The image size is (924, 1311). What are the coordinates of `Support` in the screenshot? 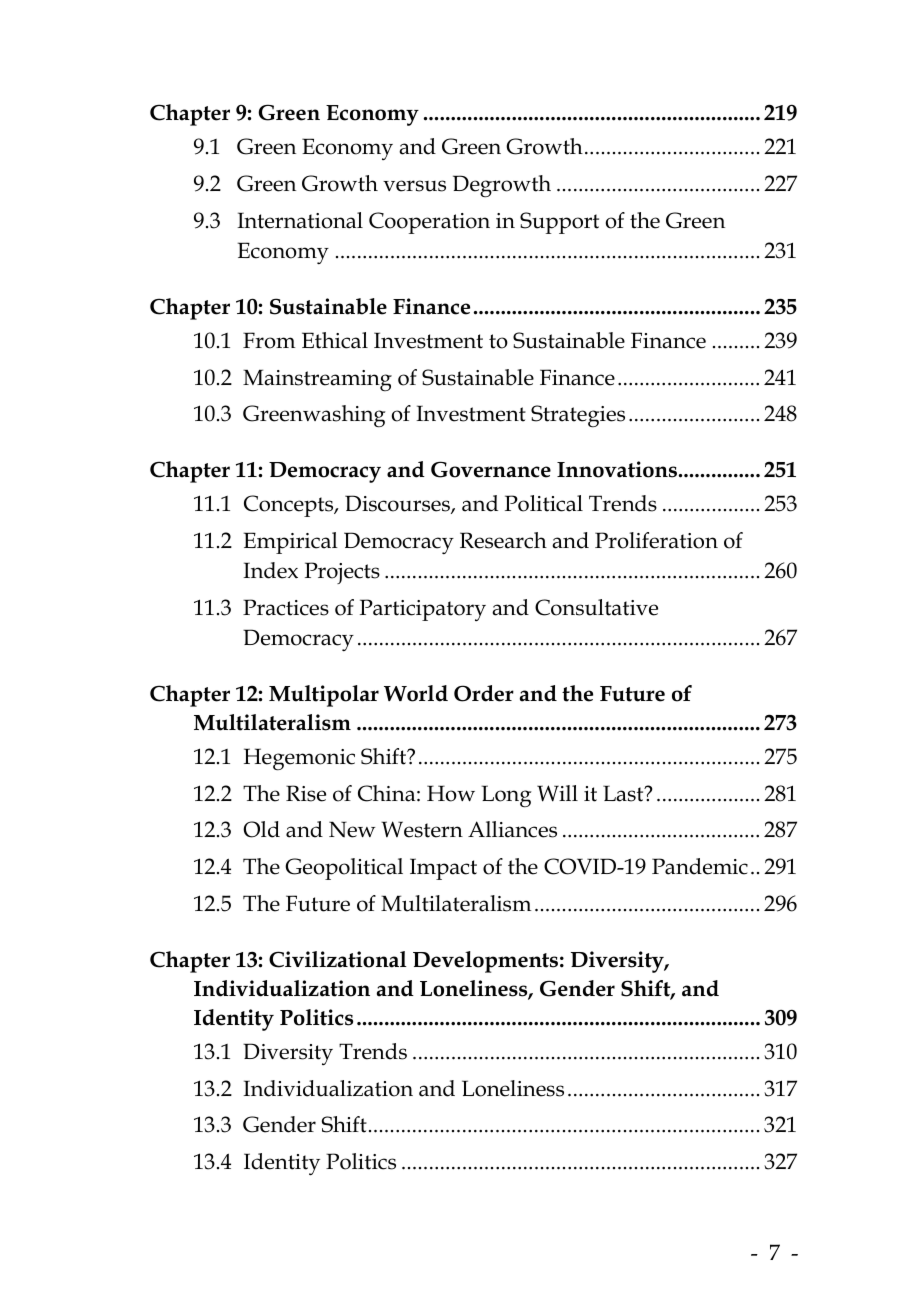 It's located at (559, 223).
